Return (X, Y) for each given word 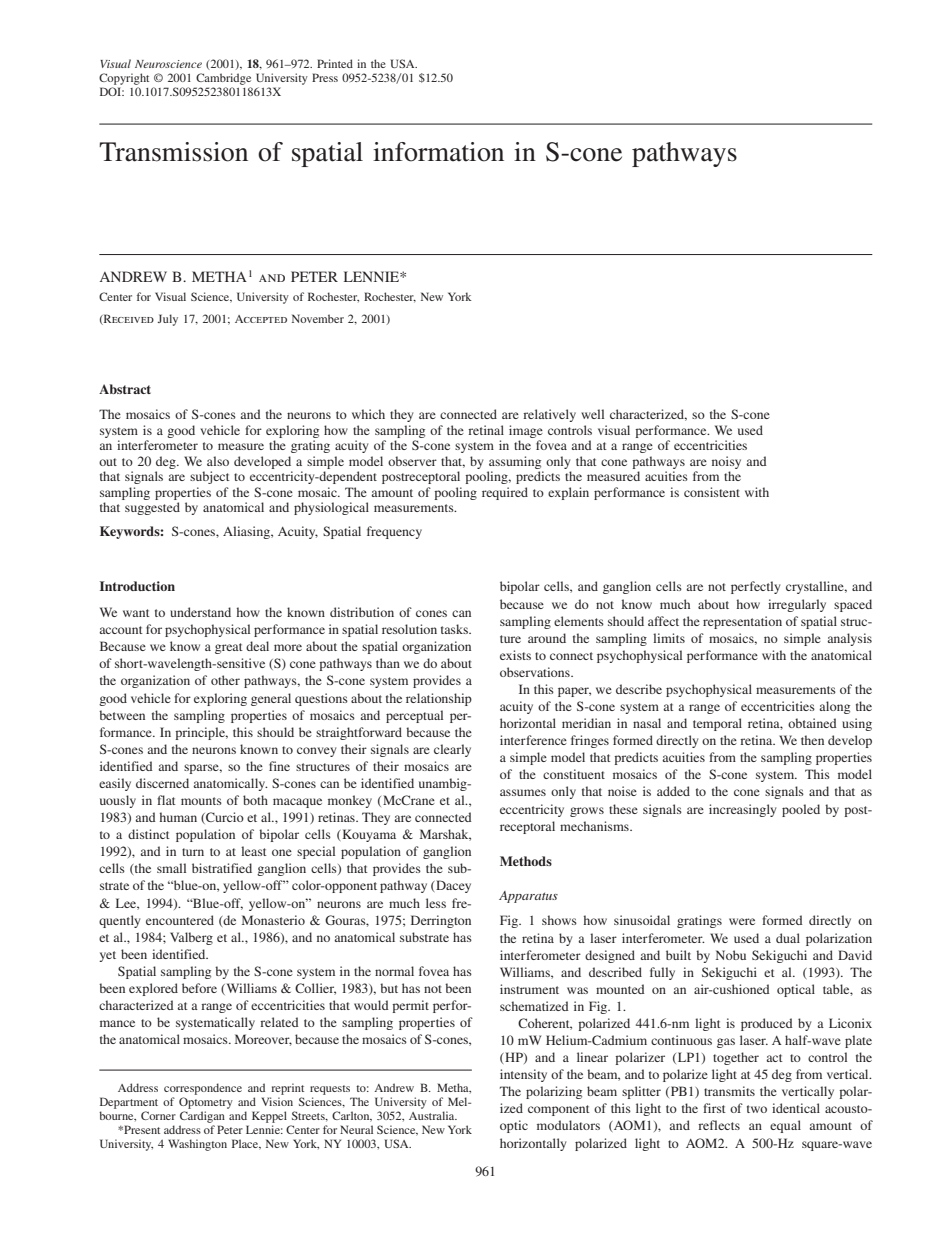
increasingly (742, 810)
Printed (335, 63)
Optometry (206, 1103)
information (438, 152)
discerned (162, 783)
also (218, 461)
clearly (452, 750)
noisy (726, 462)
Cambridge (223, 79)
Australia (433, 1115)
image (526, 431)
